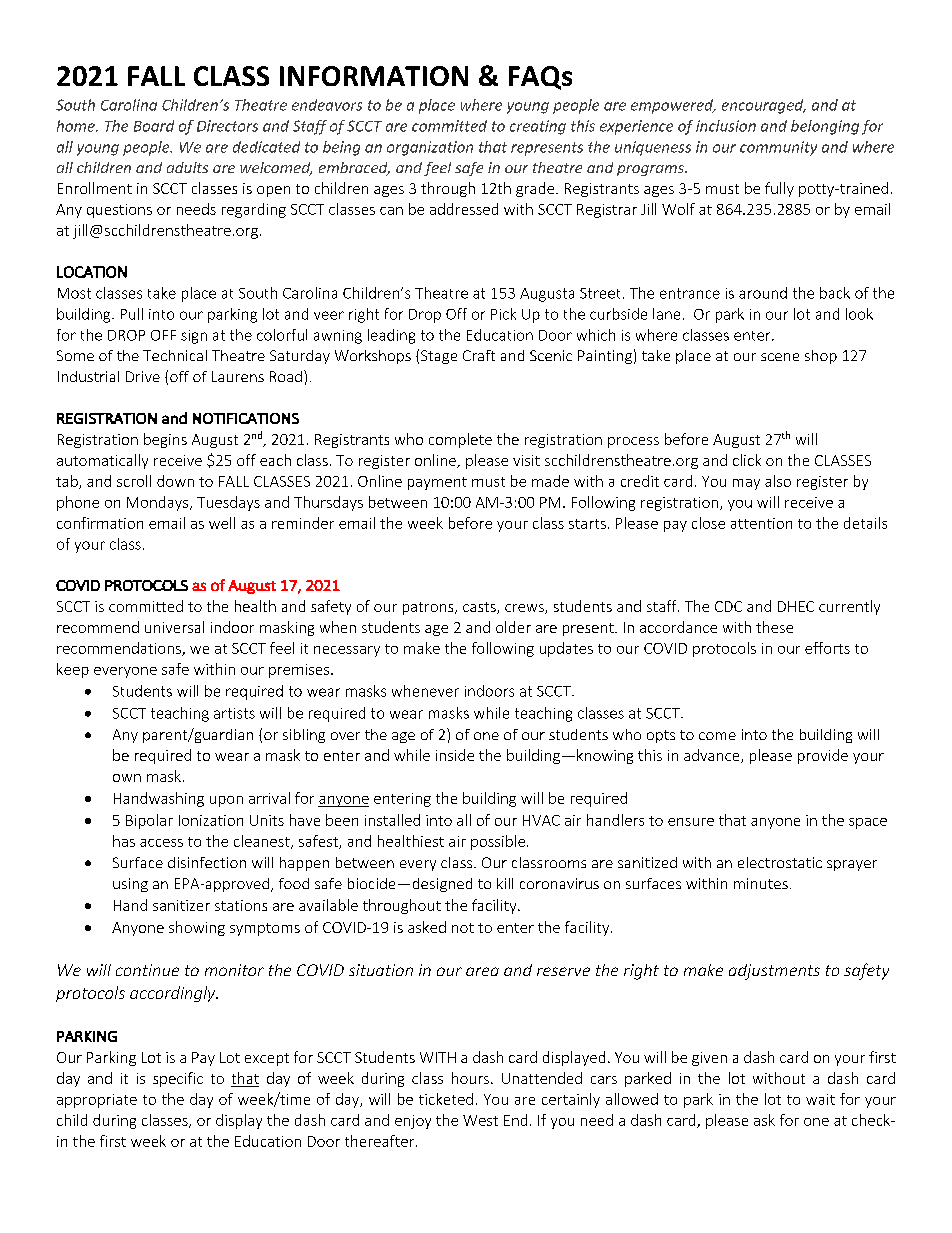 The image size is (952, 1233). I want to click on scene, so click(780, 357).
